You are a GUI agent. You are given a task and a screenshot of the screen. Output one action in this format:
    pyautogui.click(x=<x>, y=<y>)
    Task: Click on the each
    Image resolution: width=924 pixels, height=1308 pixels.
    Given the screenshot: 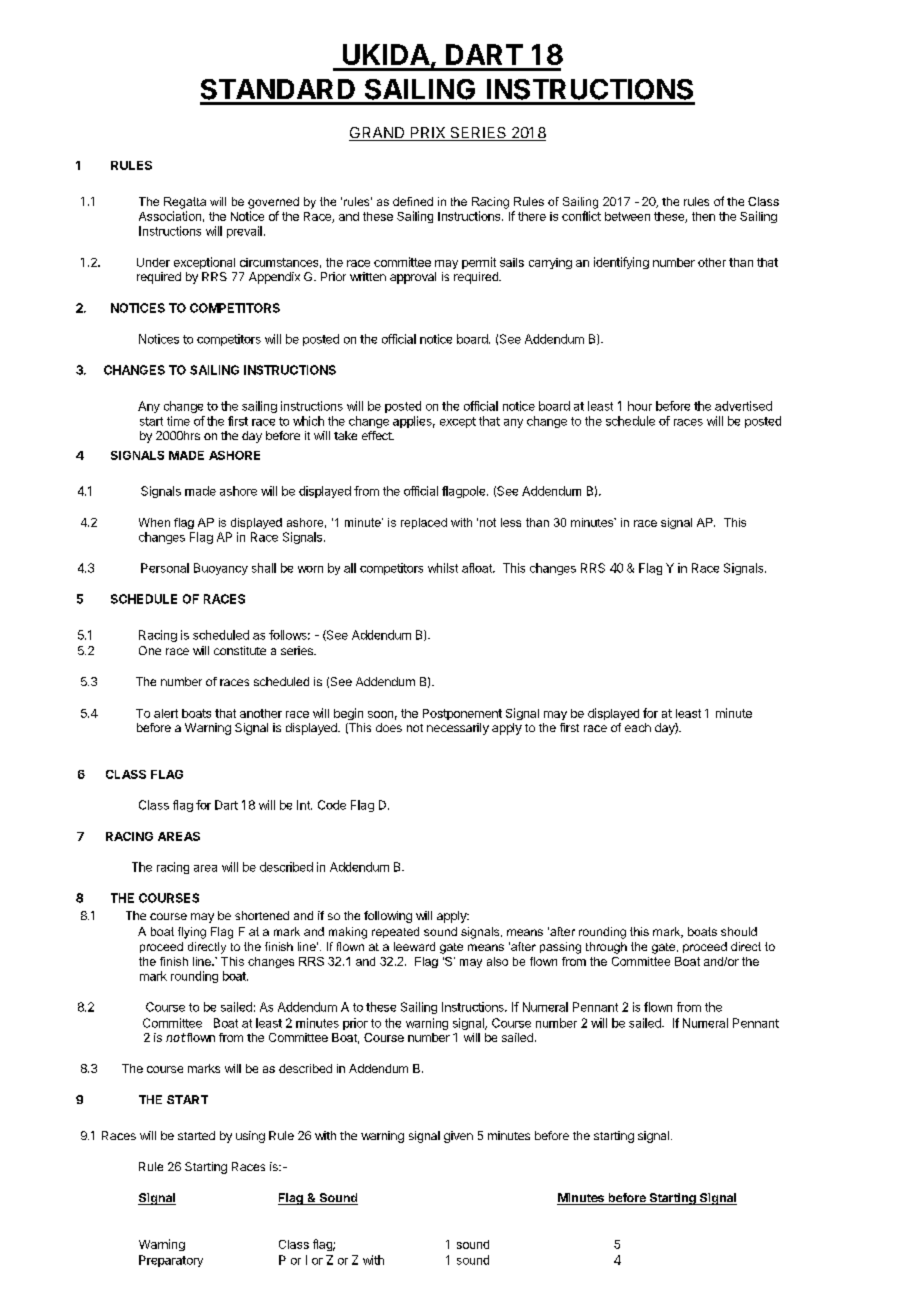 What is the action you would take?
    pyautogui.click(x=638, y=727)
